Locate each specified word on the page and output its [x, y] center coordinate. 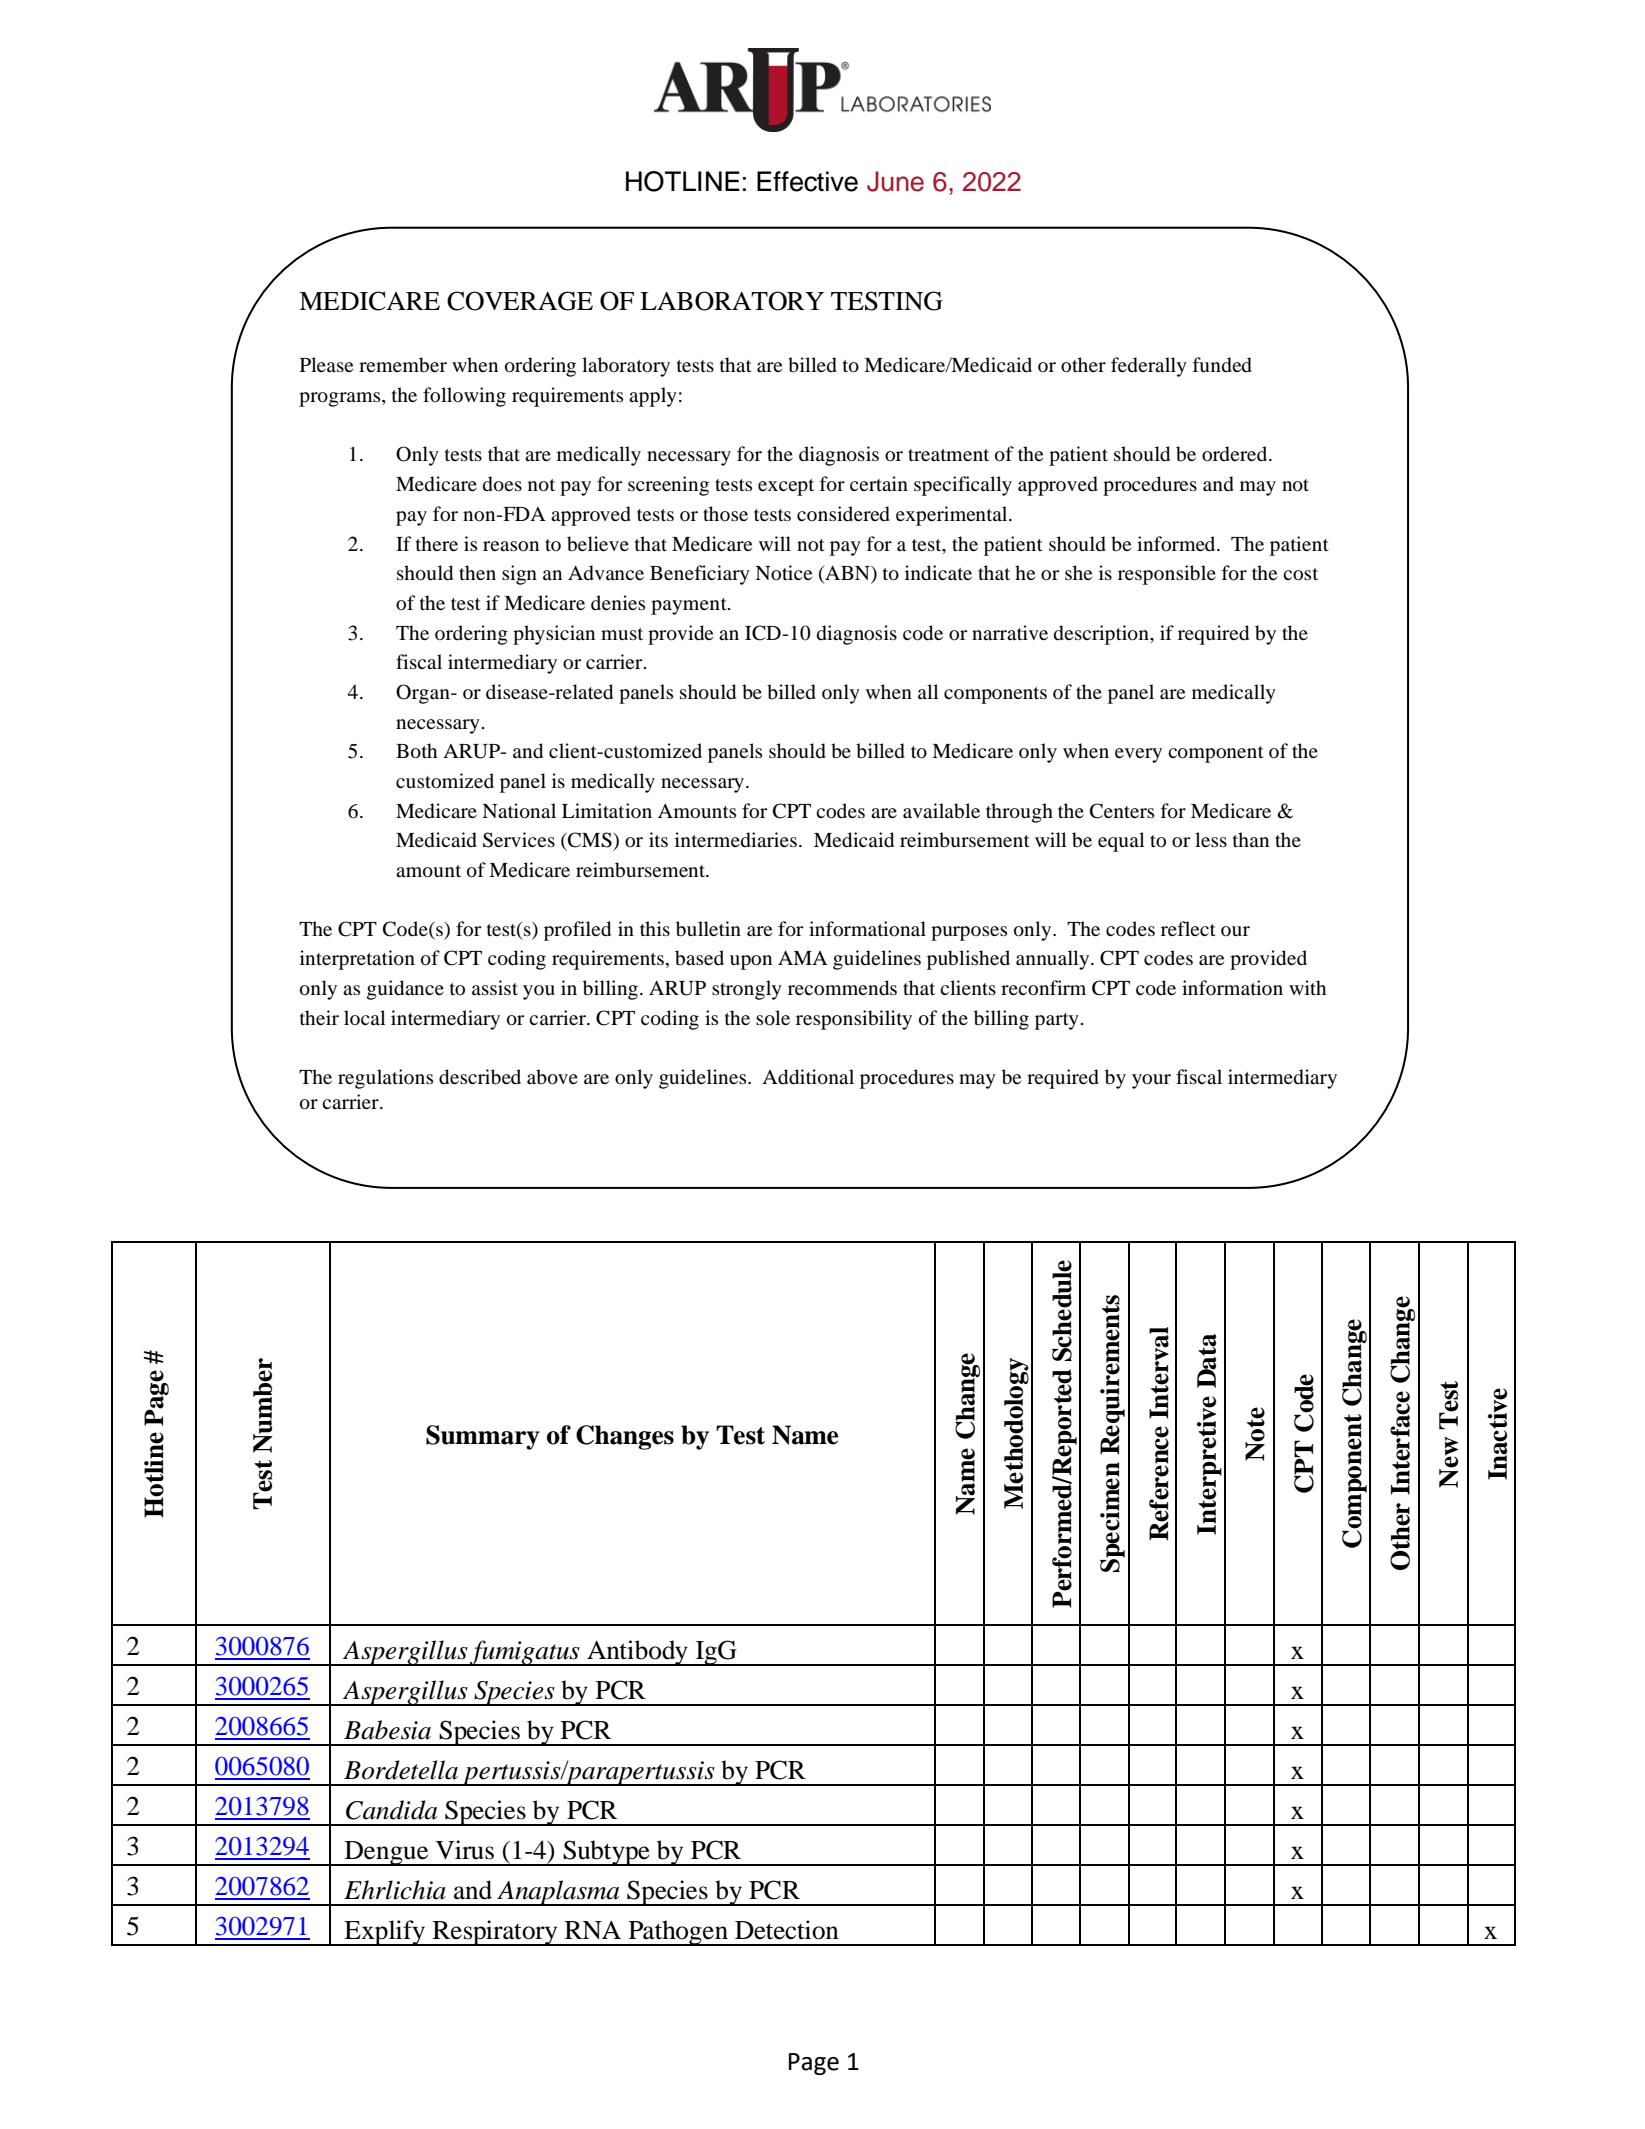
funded [1222, 365]
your [1151, 1081]
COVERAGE [520, 301]
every [1138, 755]
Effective [807, 181]
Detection [787, 1930]
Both [416, 751]
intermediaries [736, 840]
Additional [808, 1077]
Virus [465, 1850]
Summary [483, 1437]
